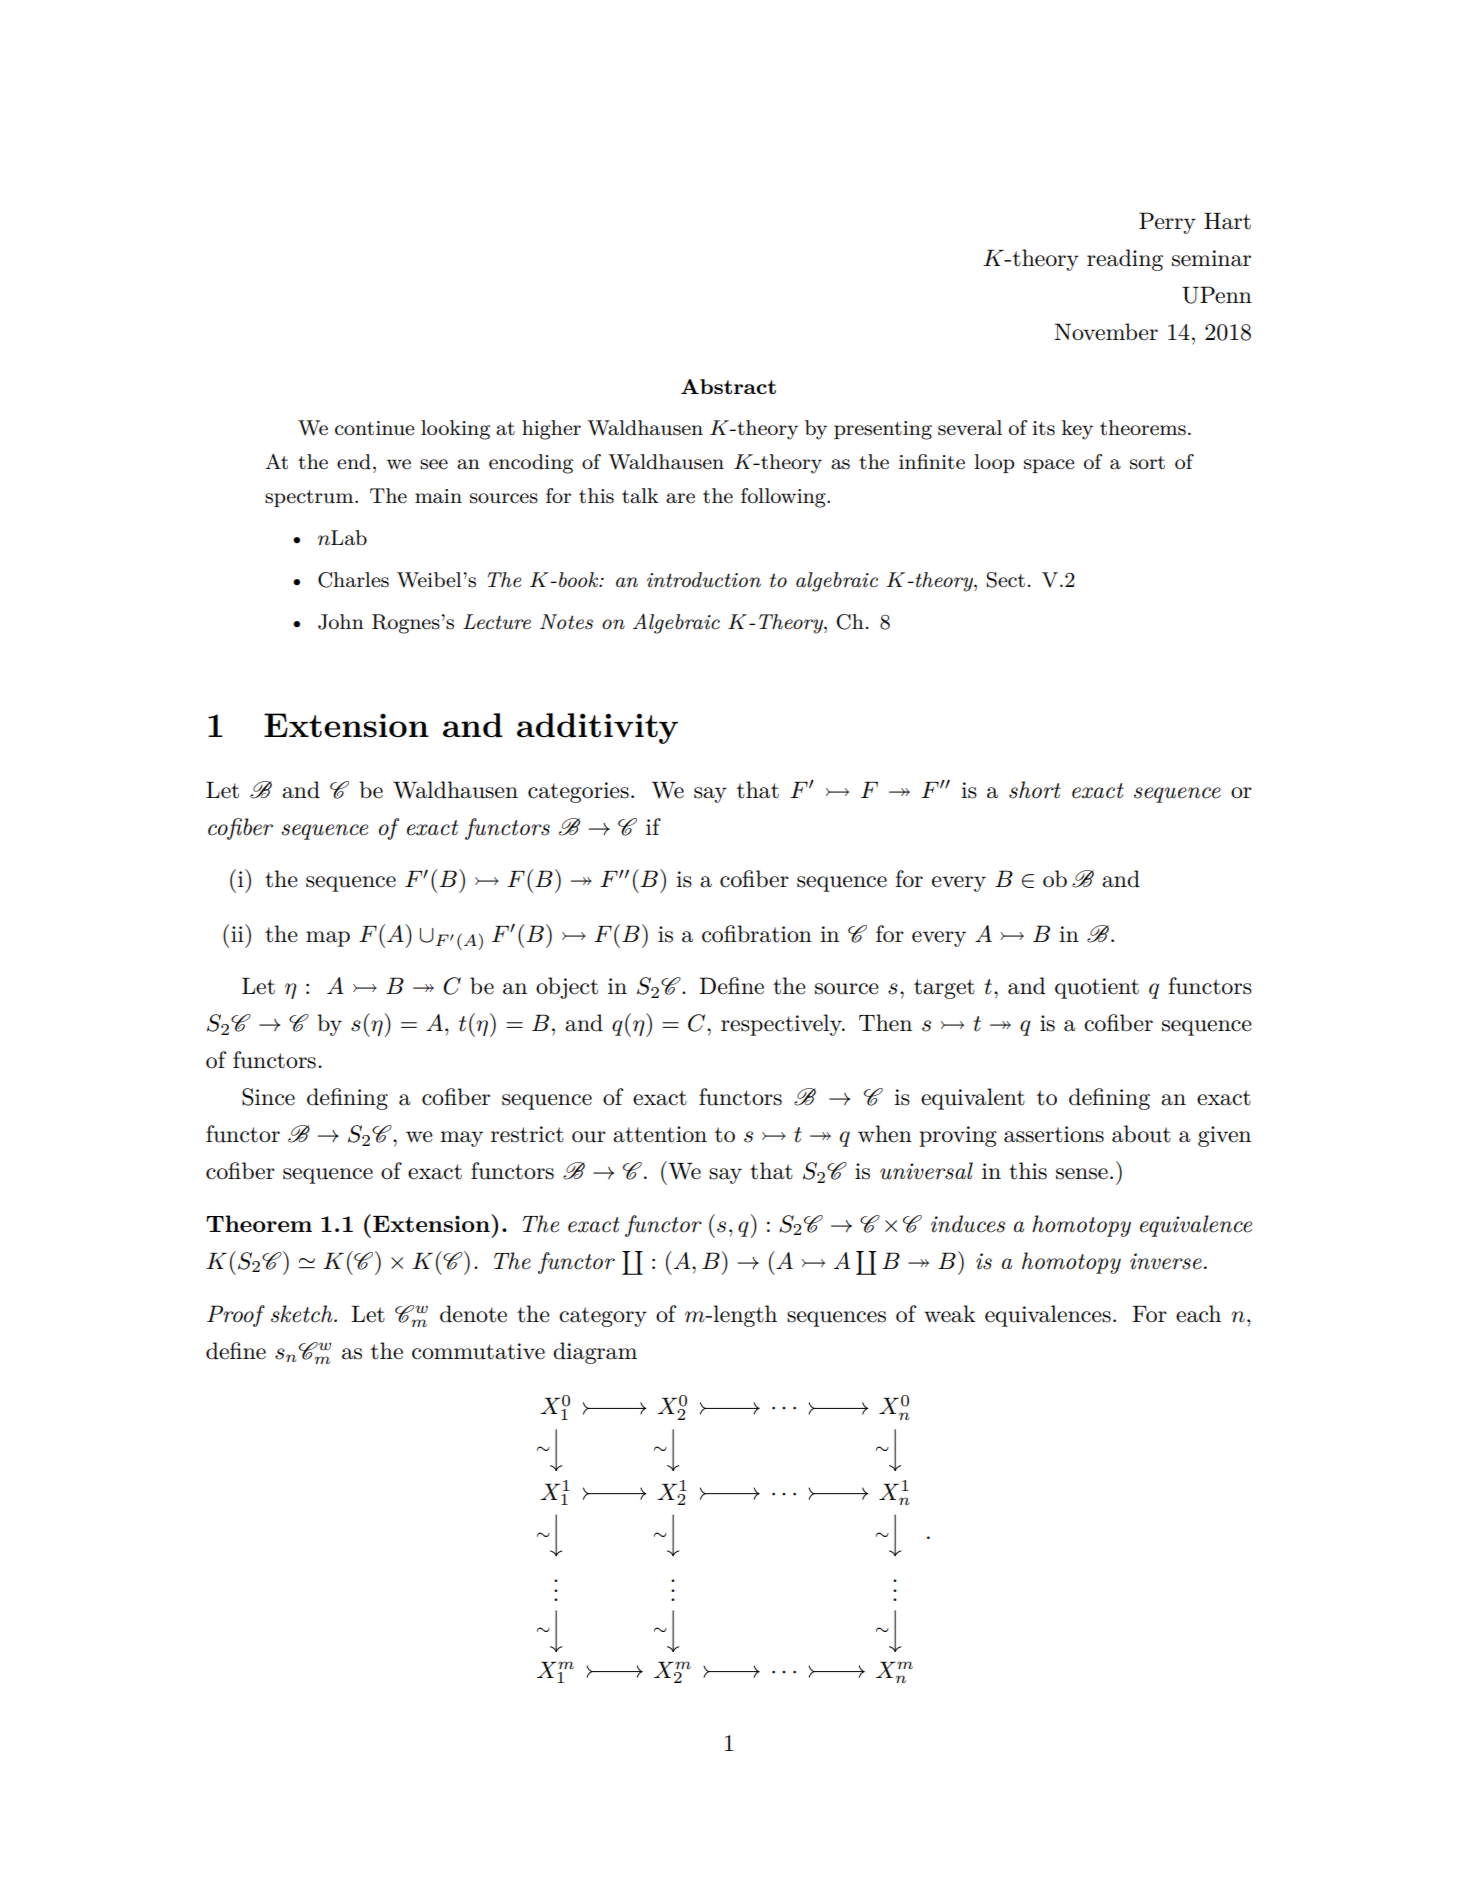  I want to click on respectively, so click(782, 1025).
